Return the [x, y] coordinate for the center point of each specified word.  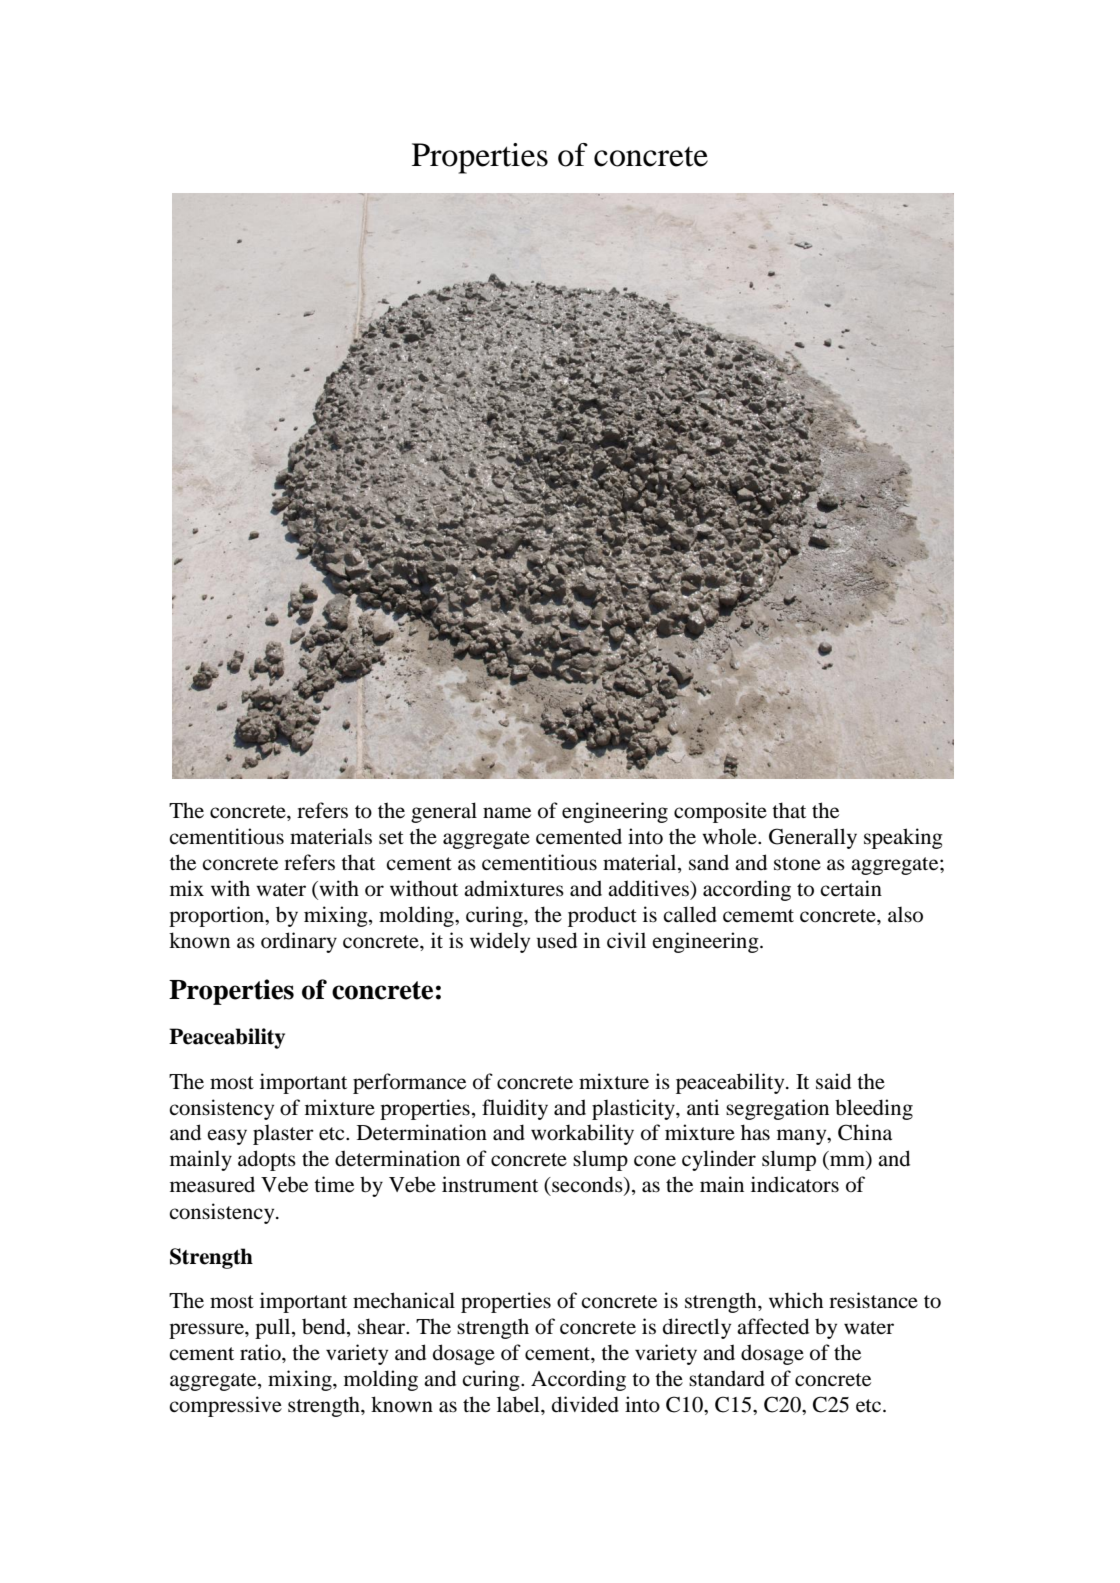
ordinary [299, 942]
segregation [777, 1109]
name [507, 813]
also [905, 914]
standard [727, 1378]
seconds [587, 1185]
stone [797, 864]
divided [585, 1404]
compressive [225, 1406]
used [557, 940]
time [334, 1184]
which [796, 1300]
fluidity [515, 1109]
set [391, 837]
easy [227, 1137]
